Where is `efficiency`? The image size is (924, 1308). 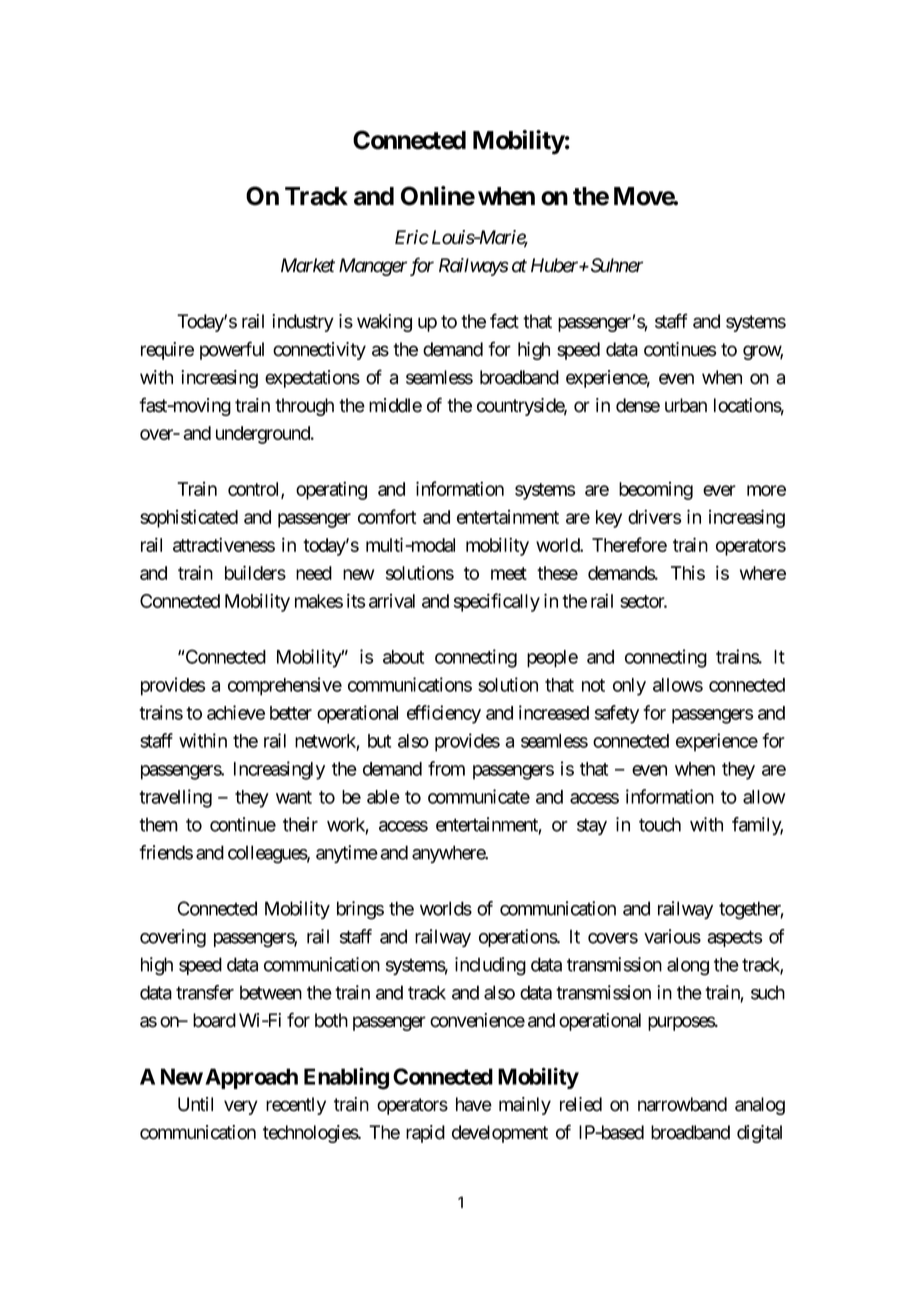
efficiency is located at coordinates (444, 714).
